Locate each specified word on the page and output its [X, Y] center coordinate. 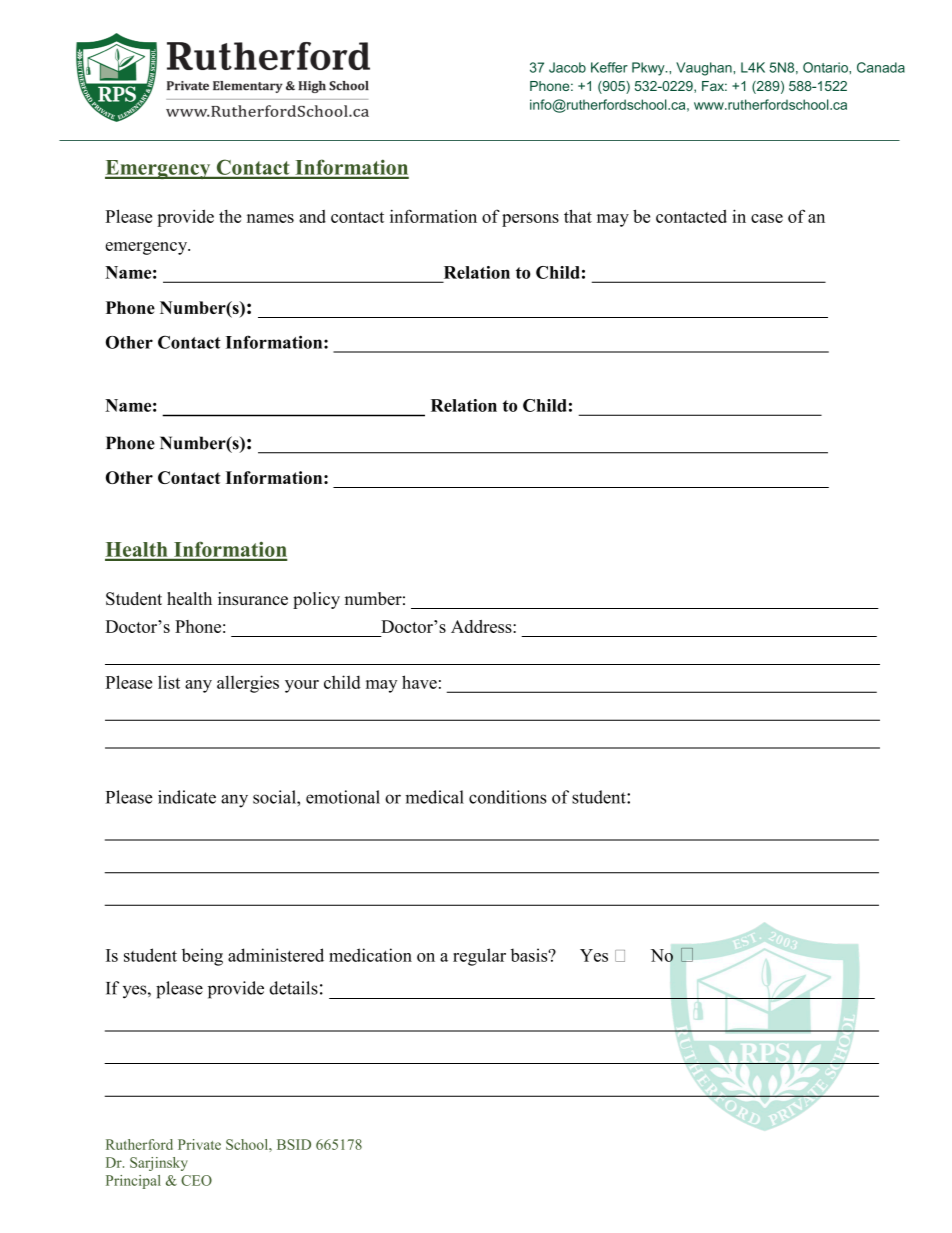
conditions [508, 797]
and [312, 216]
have [419, 682]
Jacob [567, 67]
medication [370, 955]
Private [199, 1144]
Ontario [826, 67]
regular [479, 957]
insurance [253, 598]
